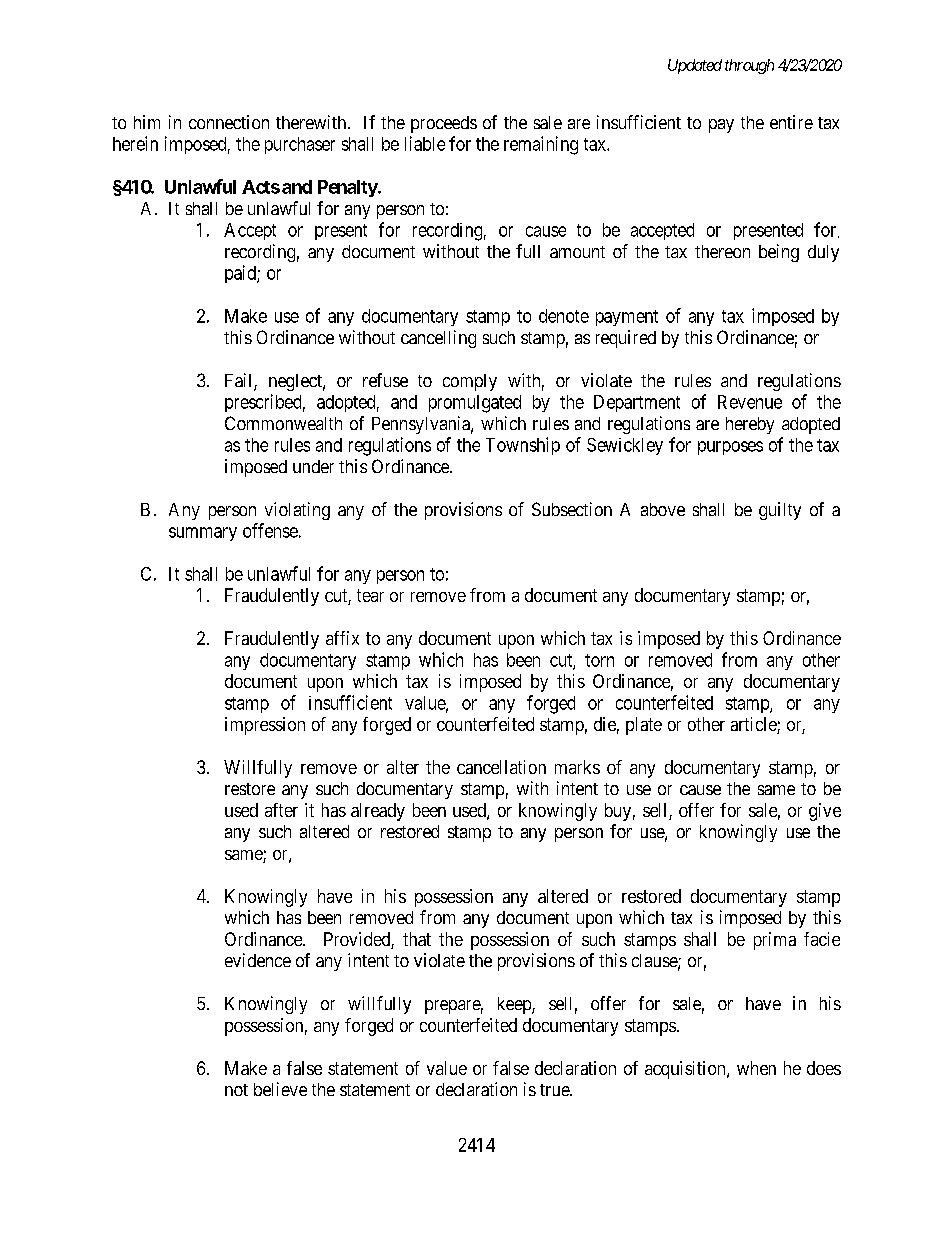  Describe the element at coordinates (203, 534) in the image. I see `summary` at that location.
